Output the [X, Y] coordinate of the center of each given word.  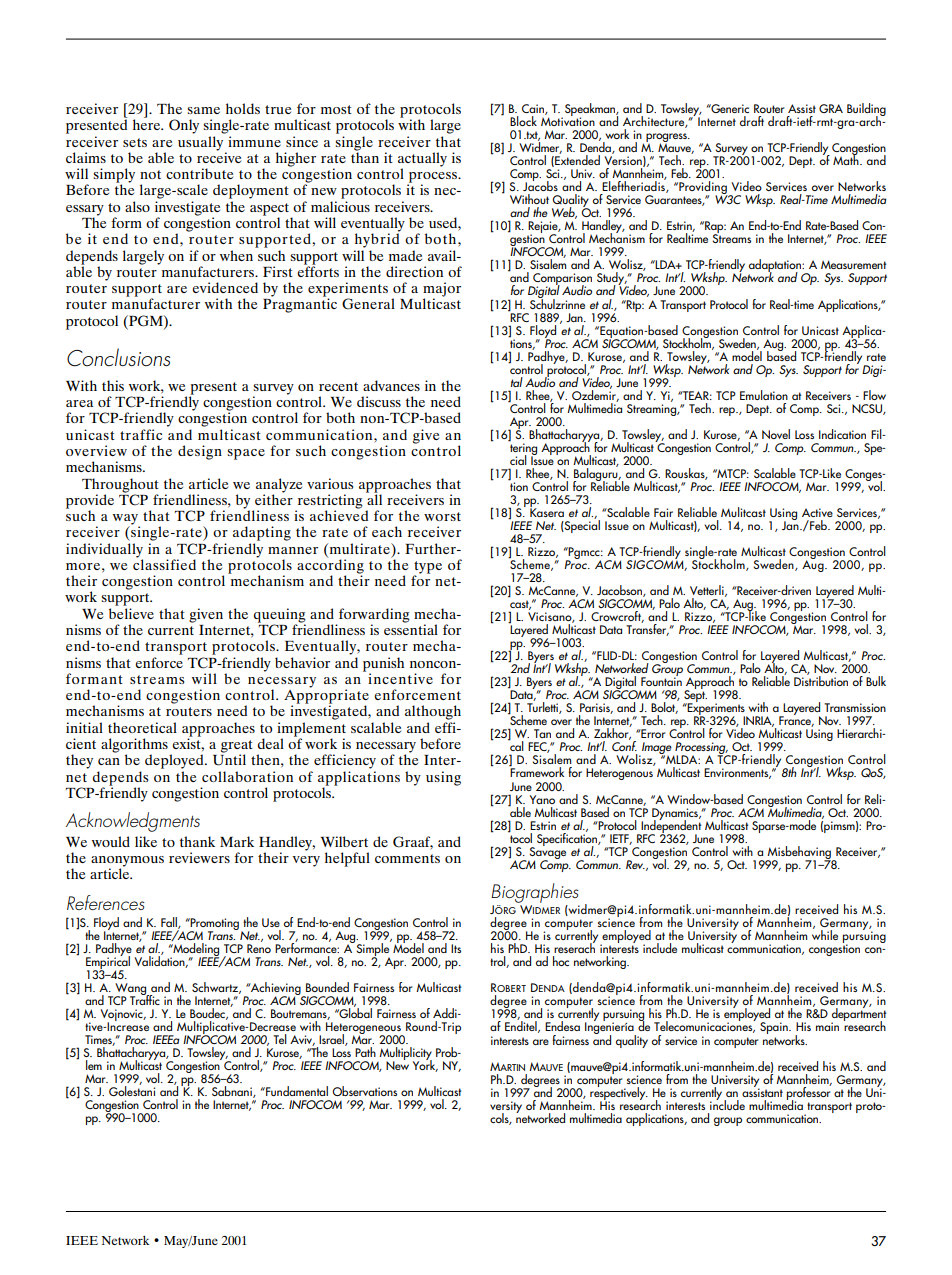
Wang [132, 990]
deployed [175, 761]
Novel [776, 434]
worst [442, 516]
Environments [737, 773]
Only [184, 126]
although [433, 712]
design [200, 452]
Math [847, 159]
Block [523, 121]
